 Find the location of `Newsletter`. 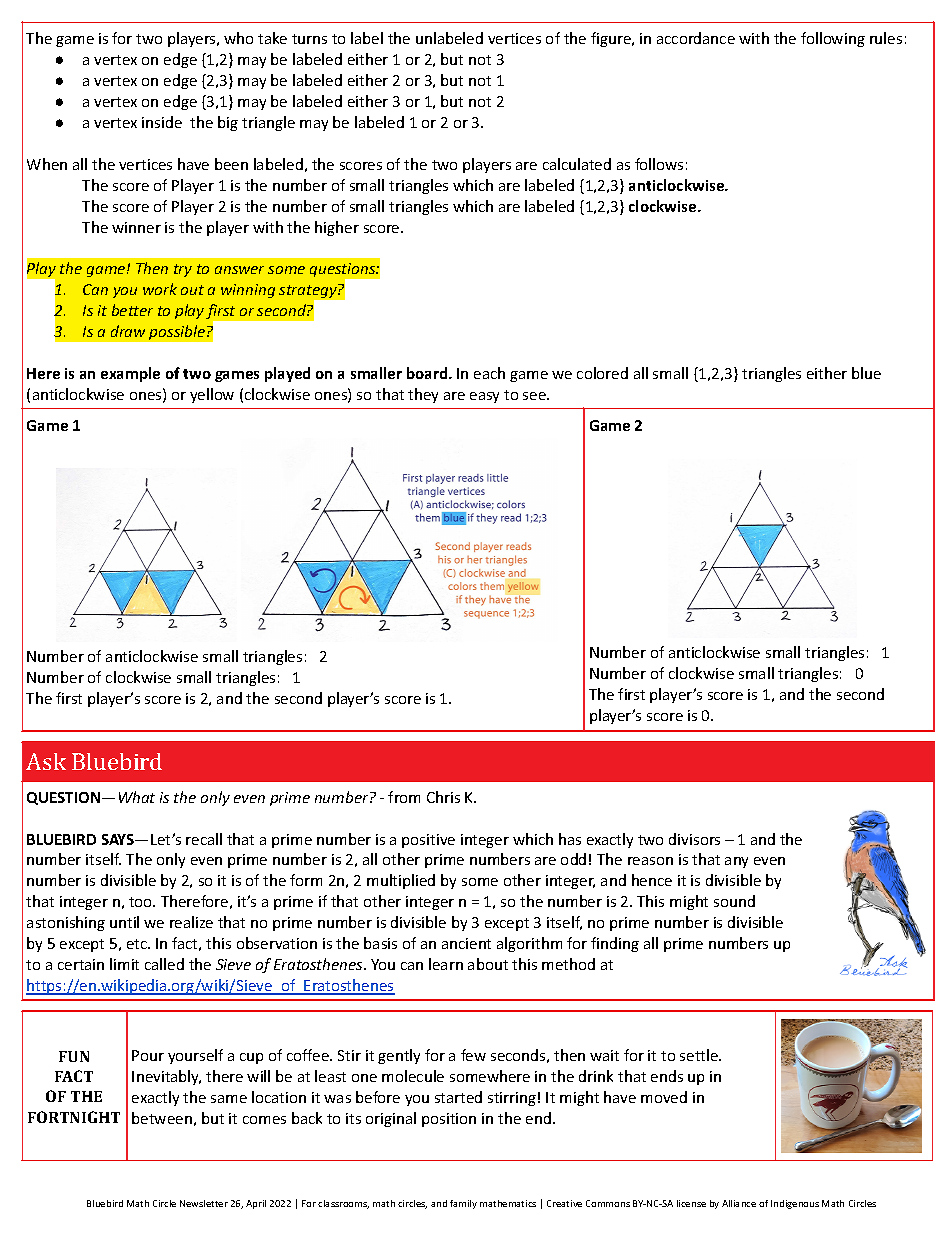

Newsletter is located at coordinates (204, 1203).
